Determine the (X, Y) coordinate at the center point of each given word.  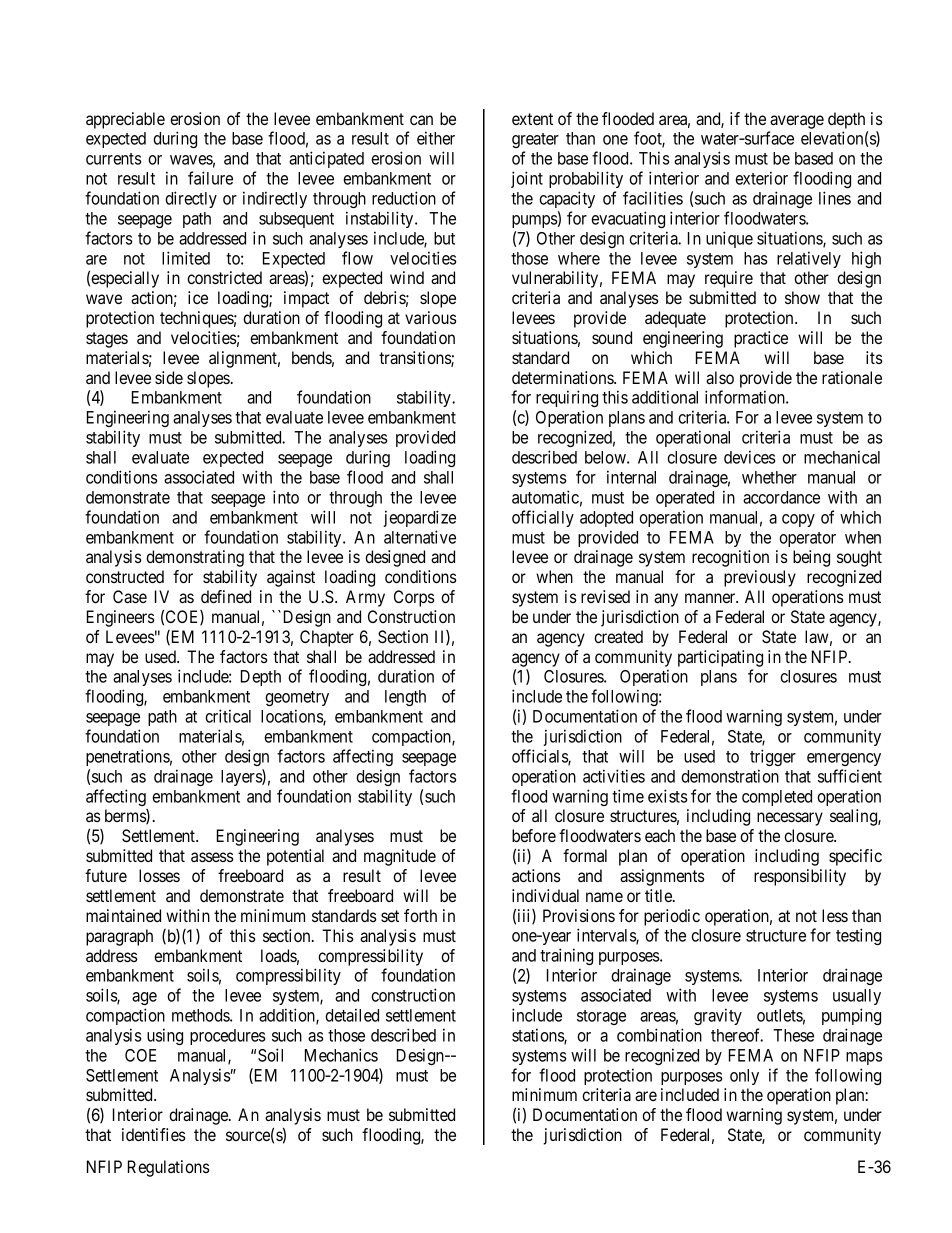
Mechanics (341, 1055)
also (720, 377)
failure (210, 178)
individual (545, 895)
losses (159, 875)
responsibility (800, 877)
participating (720, 658)
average (797, 122)
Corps (414, 598)
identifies (154, 1134)
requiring (567, 398)
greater (535, 140)
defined (226, 596)
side (169, 377)
